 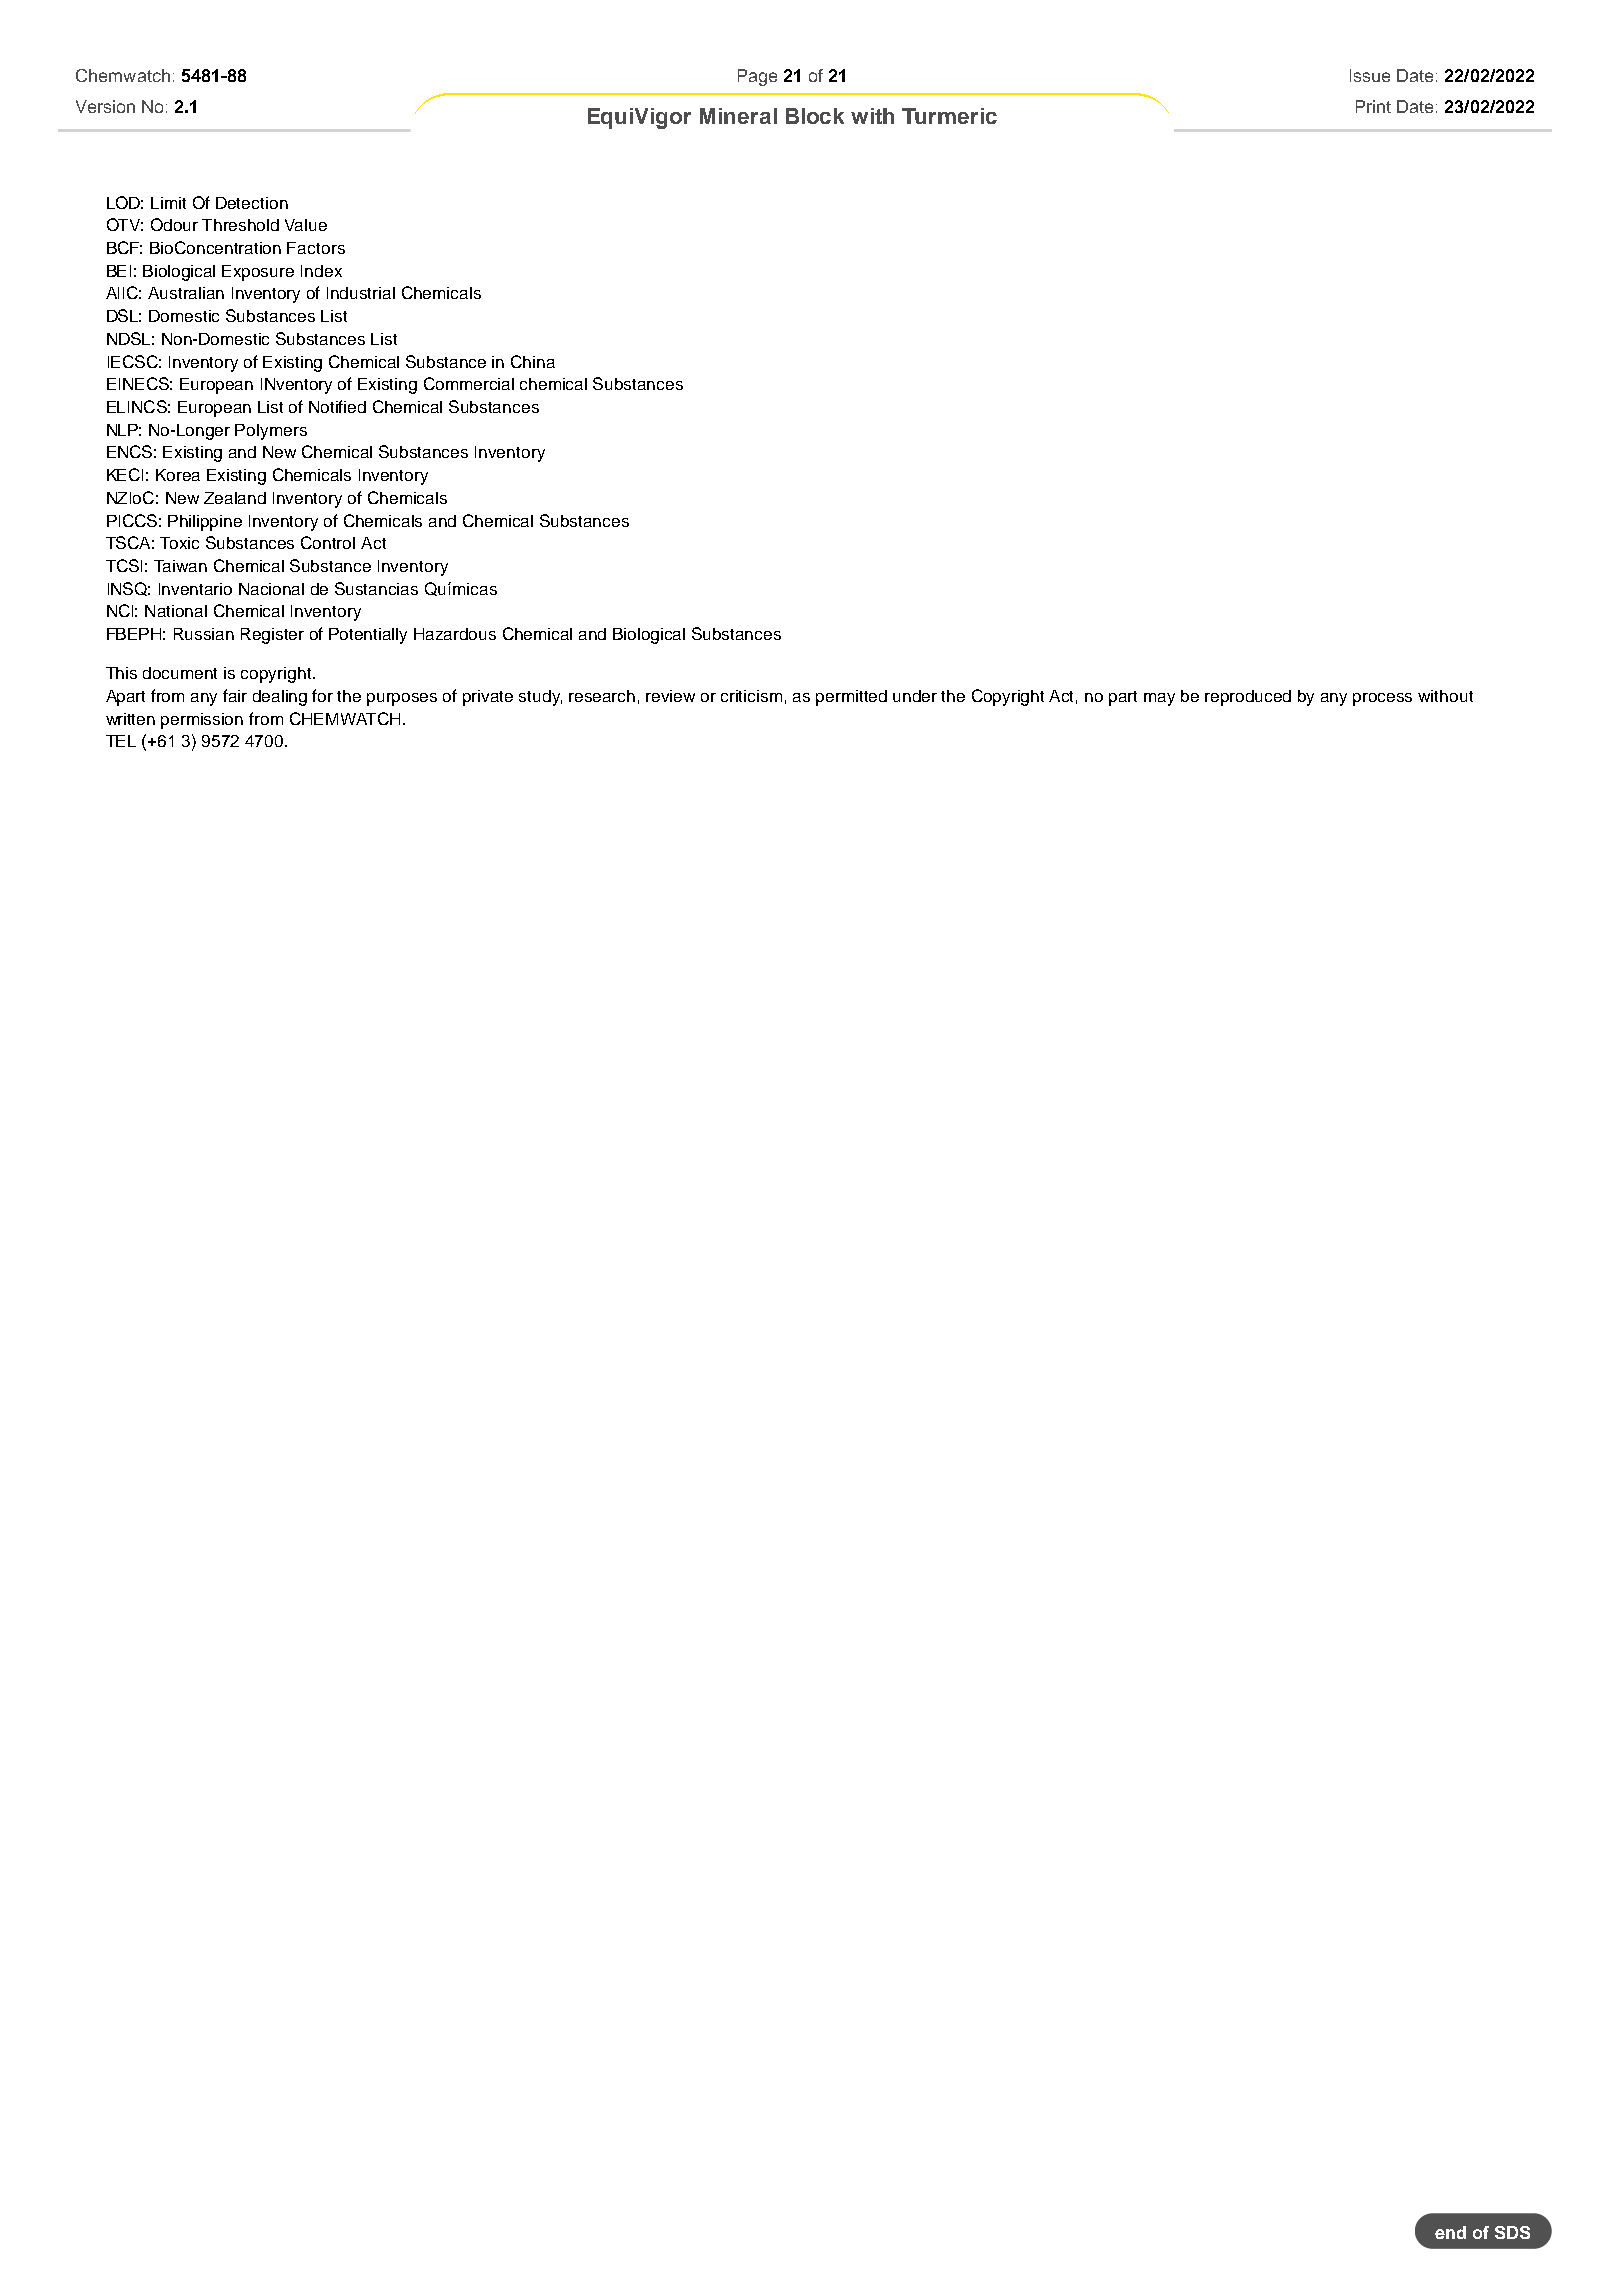 I want to click on Detection, so click(x=252, y=203).
